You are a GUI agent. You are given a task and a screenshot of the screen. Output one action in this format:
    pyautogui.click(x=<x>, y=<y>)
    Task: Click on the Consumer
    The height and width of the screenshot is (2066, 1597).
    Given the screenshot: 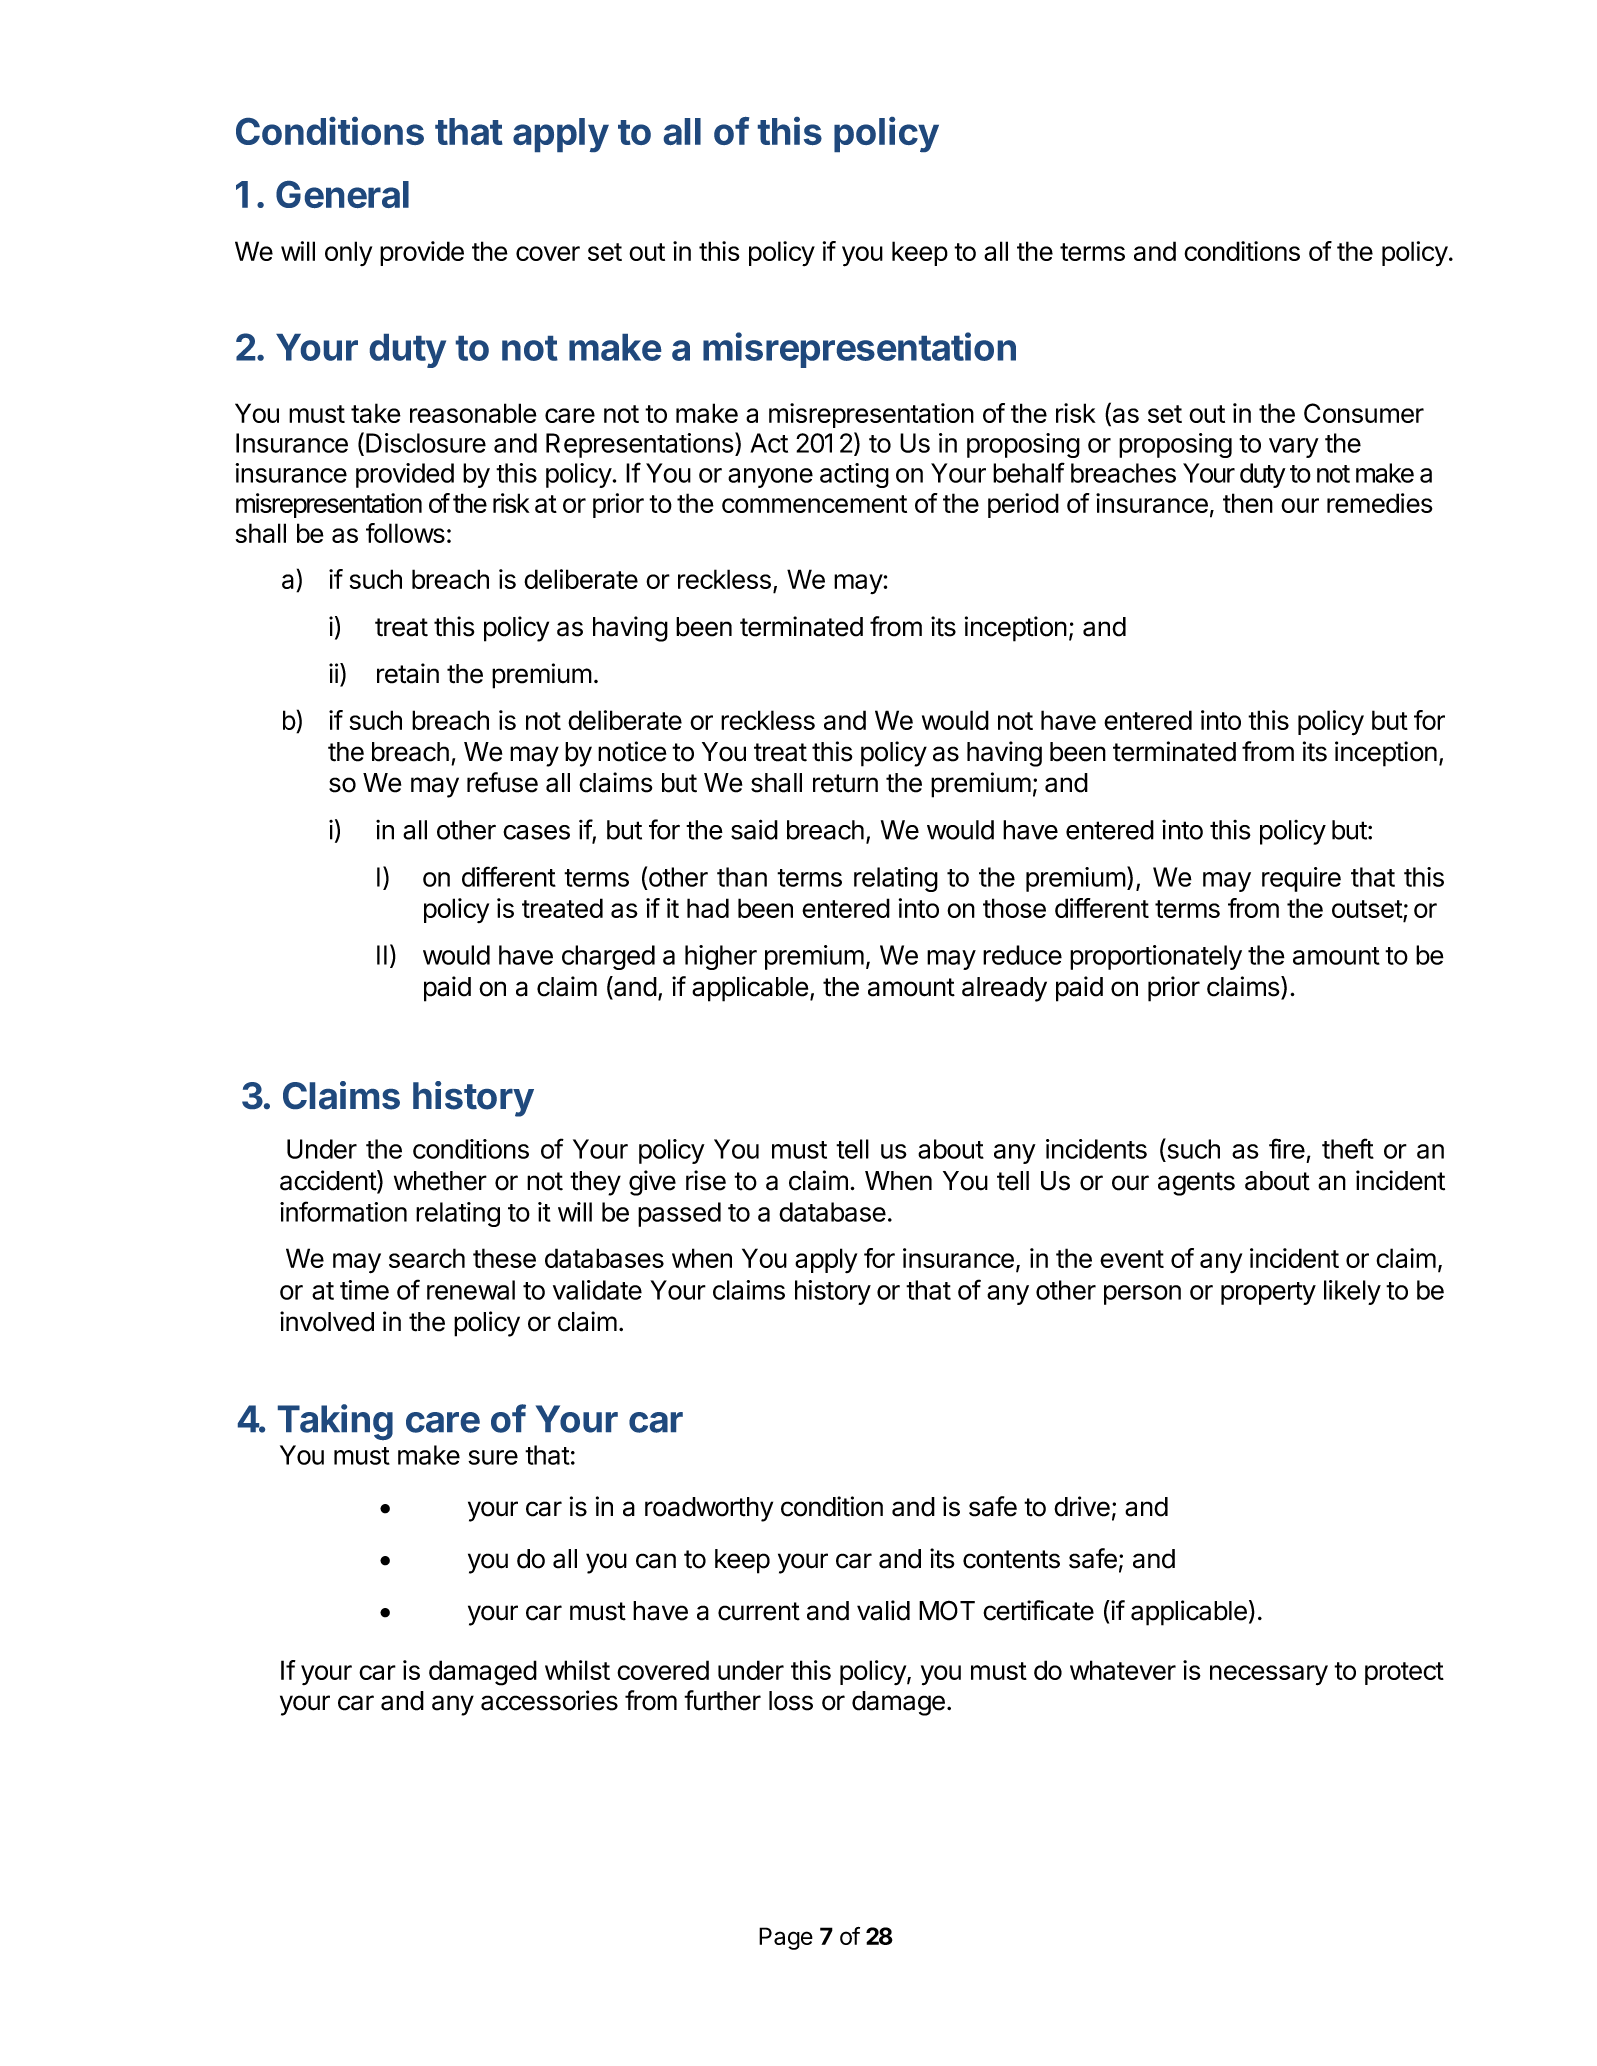 What is the action you would take?
    pyautogui.click(x=1364, y=413)
